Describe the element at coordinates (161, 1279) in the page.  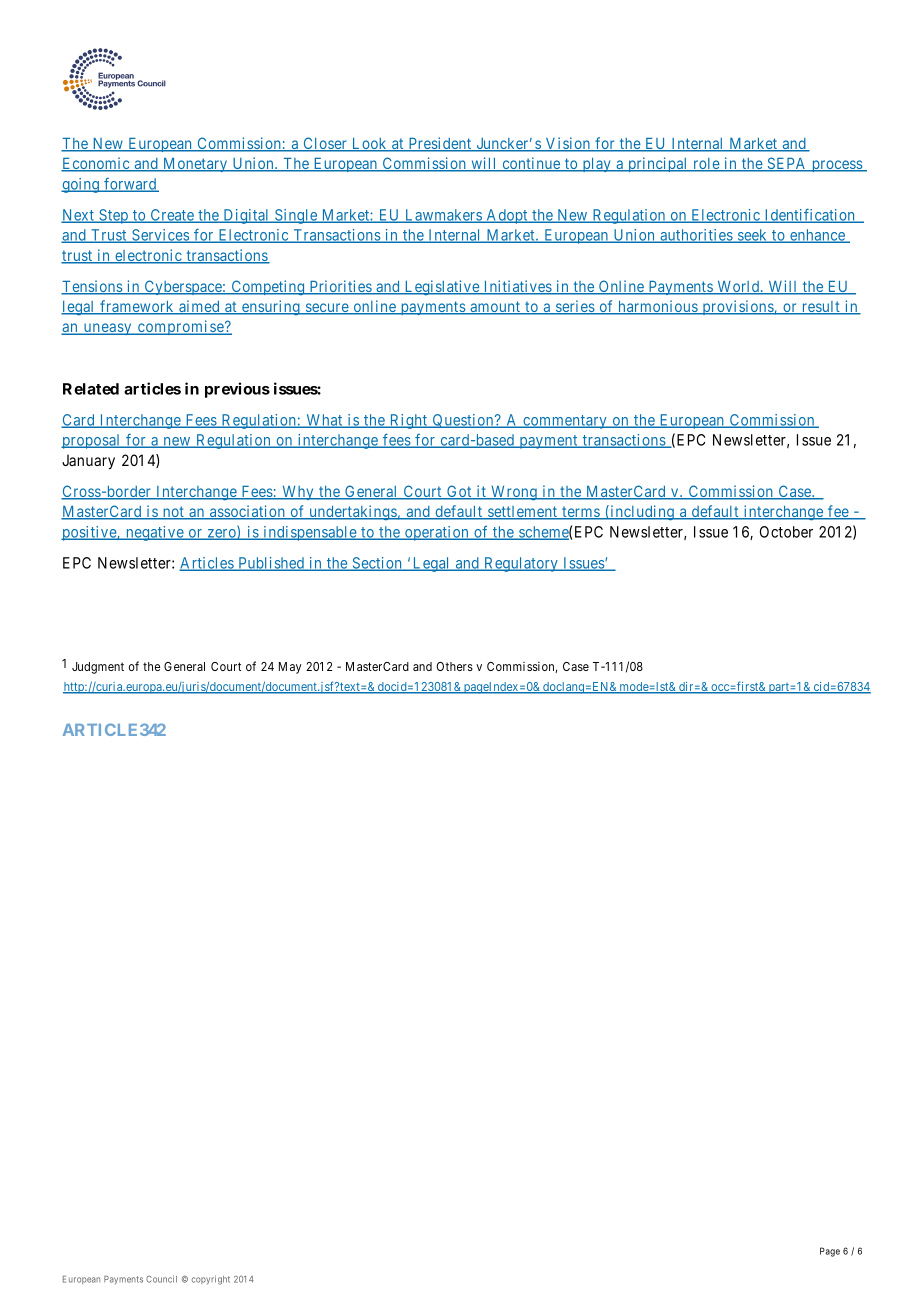
I see `Council` at that location.
